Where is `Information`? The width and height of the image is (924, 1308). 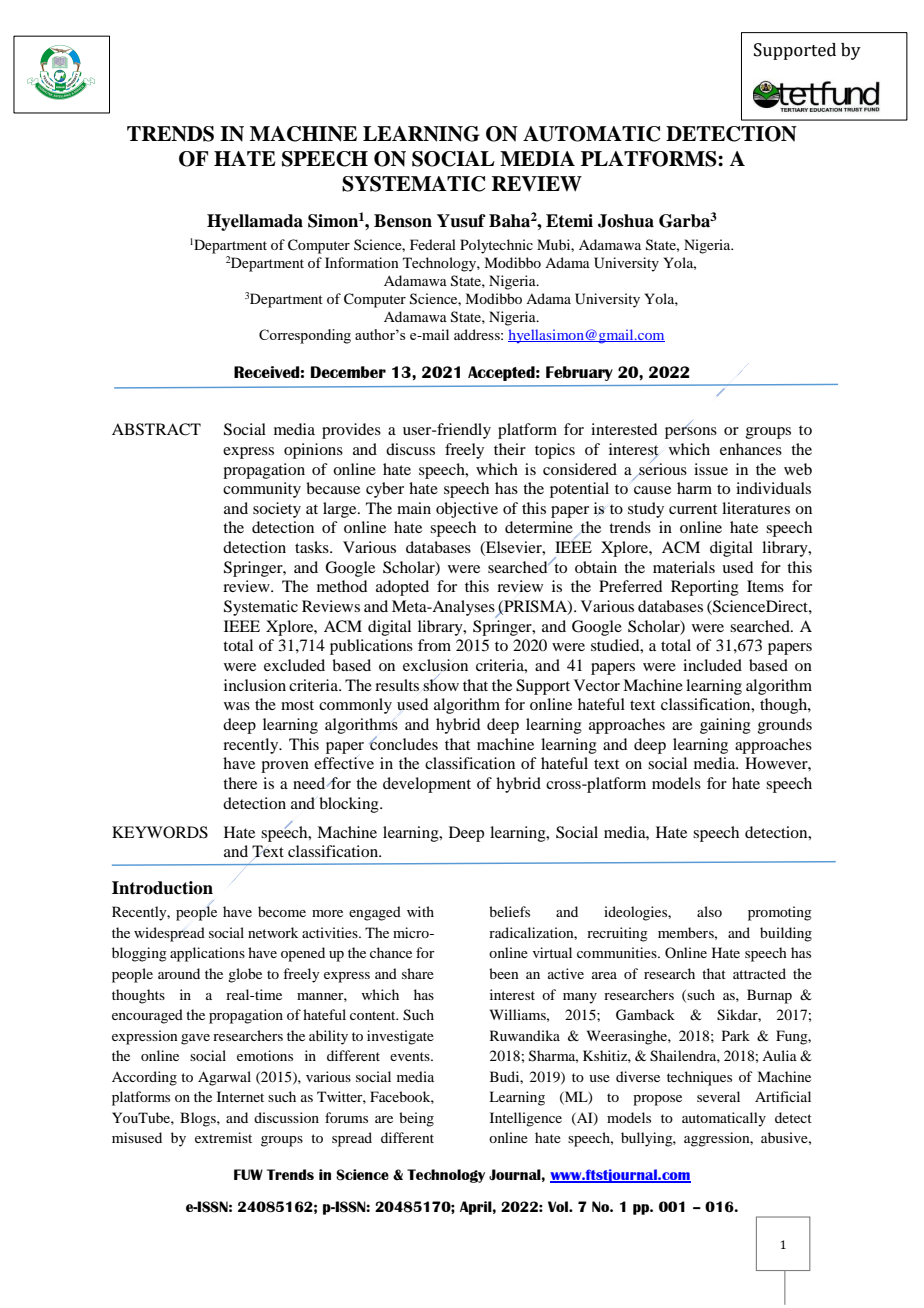
Information is located at coordinates (362, 262).
